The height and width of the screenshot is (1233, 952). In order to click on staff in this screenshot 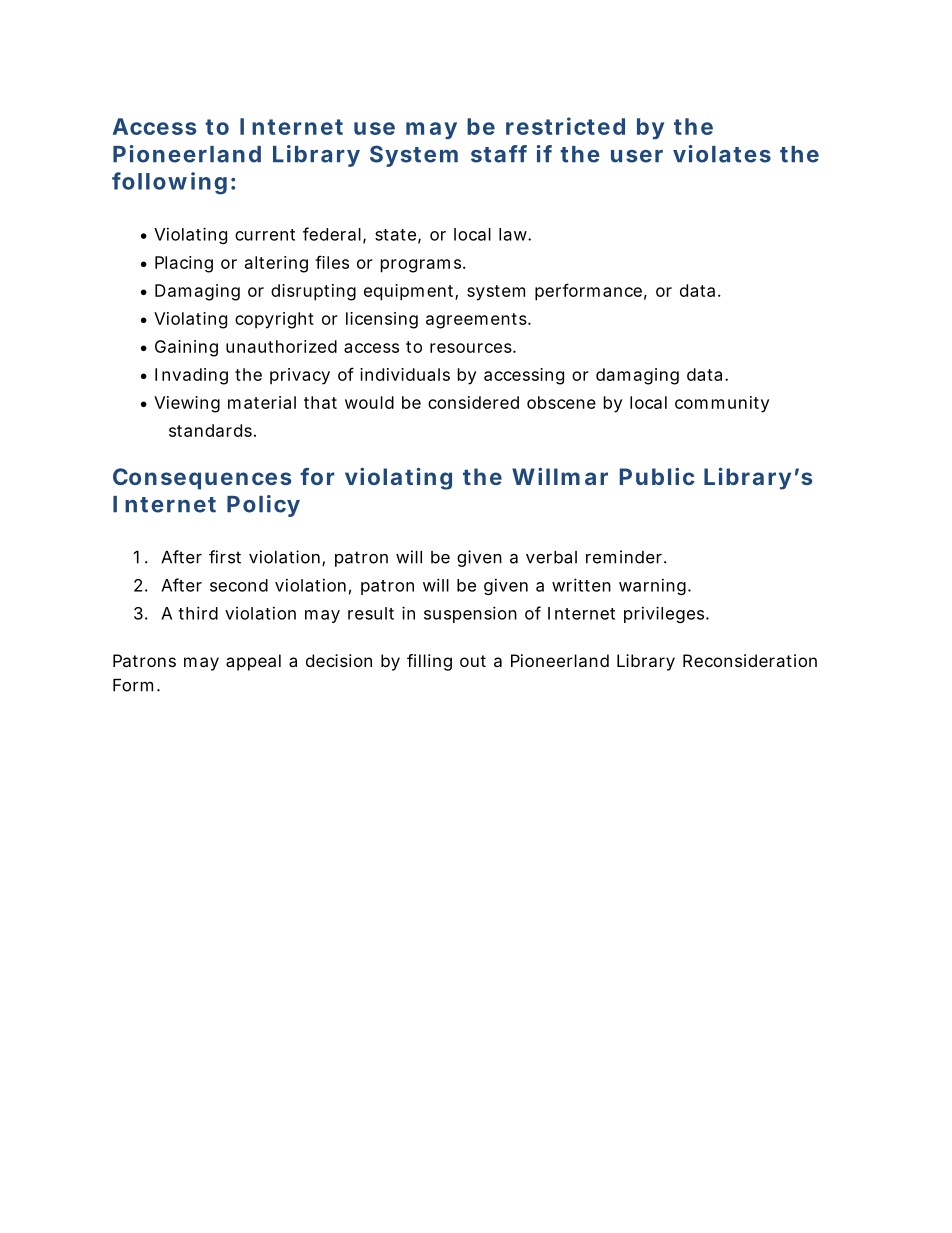, I will do `click(499, 154)`.
